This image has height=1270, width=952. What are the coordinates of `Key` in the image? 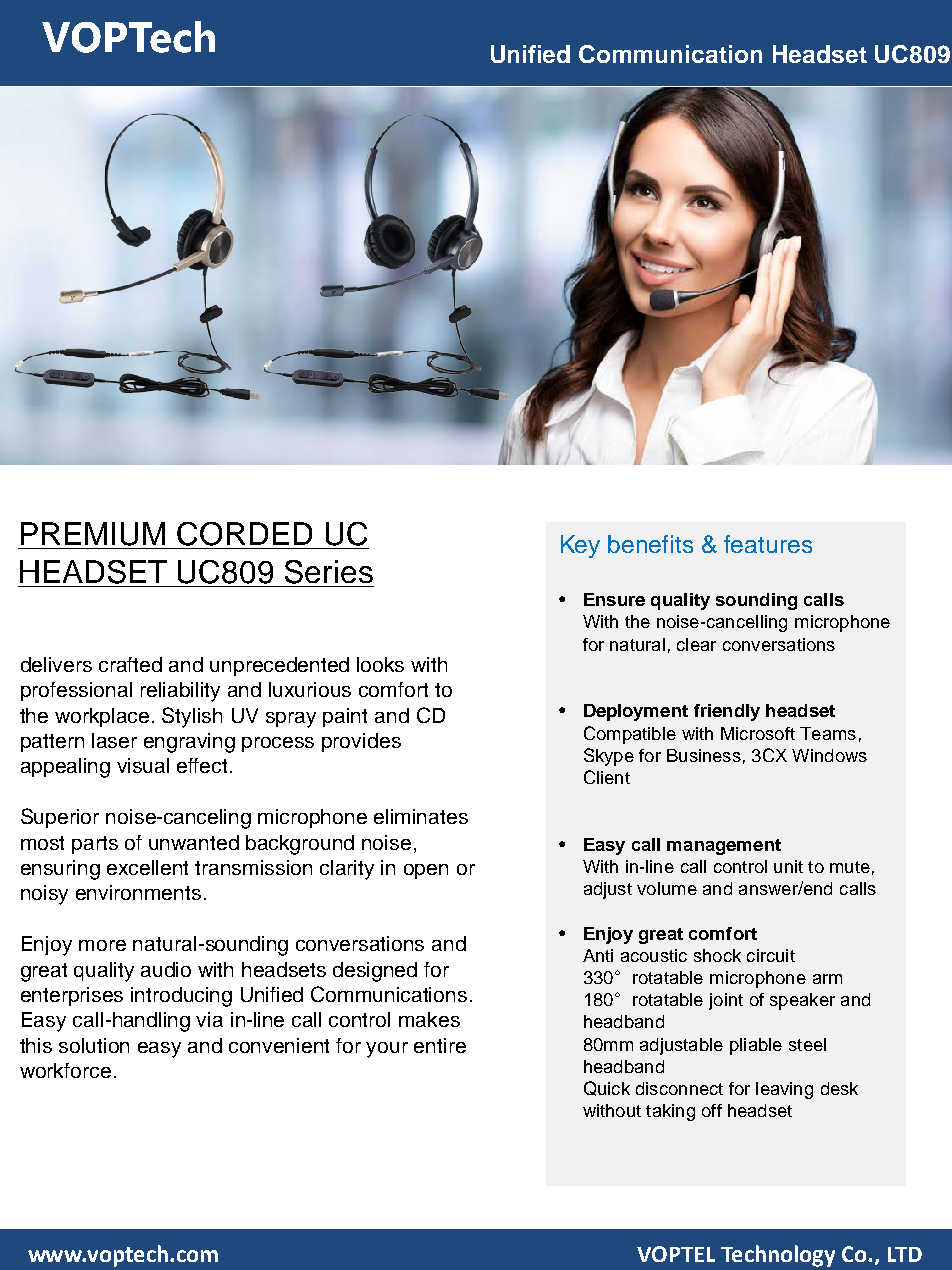 It's located at (580, 546).
